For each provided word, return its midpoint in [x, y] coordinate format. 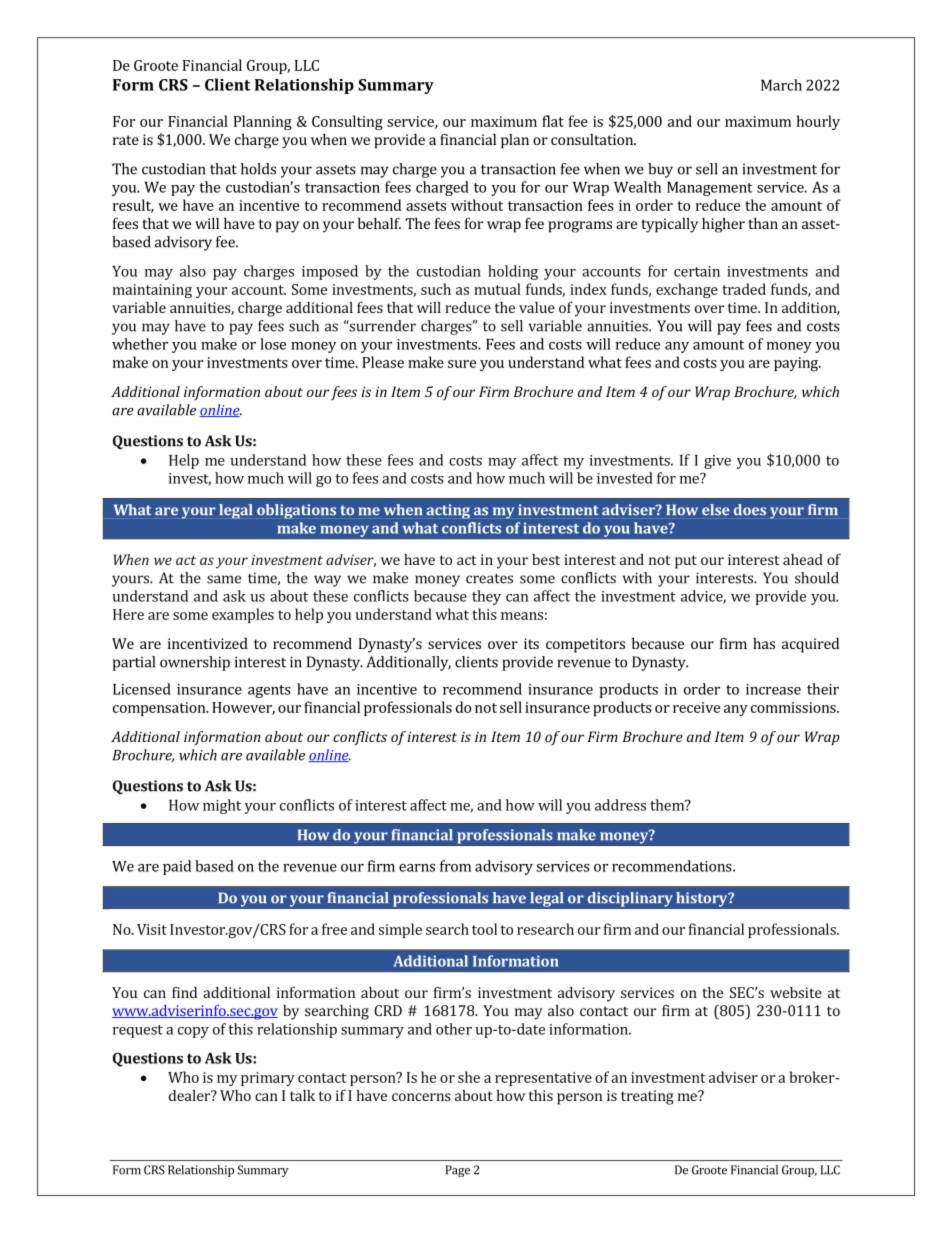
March [781, 85]
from [455, 866]
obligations [296, 511]
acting [448, 511]
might [222, 806]
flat [553, 121]
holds [258, 169]
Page [458, 1171]
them [668, 805]
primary [268, 1079]
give [717, 462]
